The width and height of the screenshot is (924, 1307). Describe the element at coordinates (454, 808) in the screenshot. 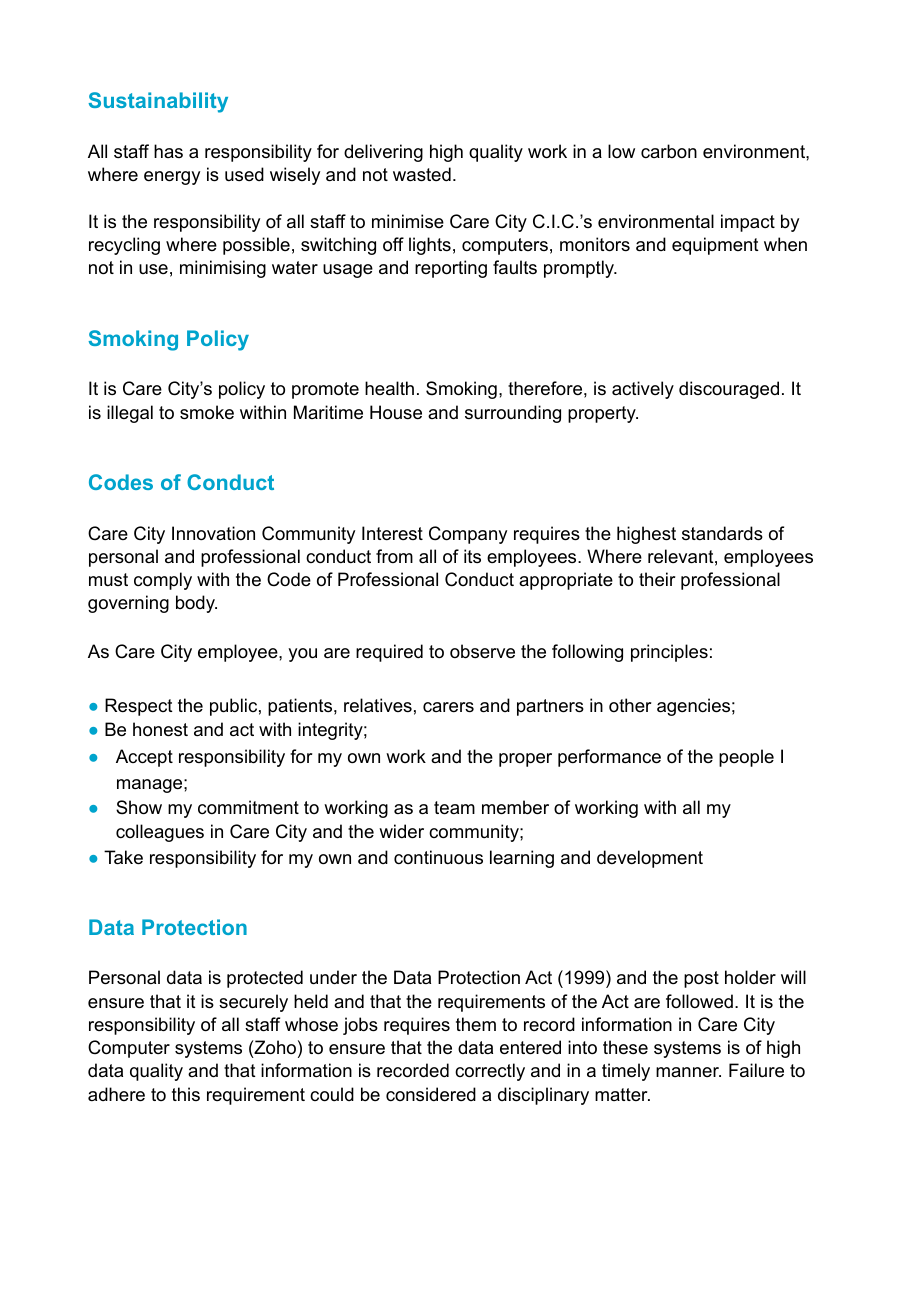

I see `team` at that location.
